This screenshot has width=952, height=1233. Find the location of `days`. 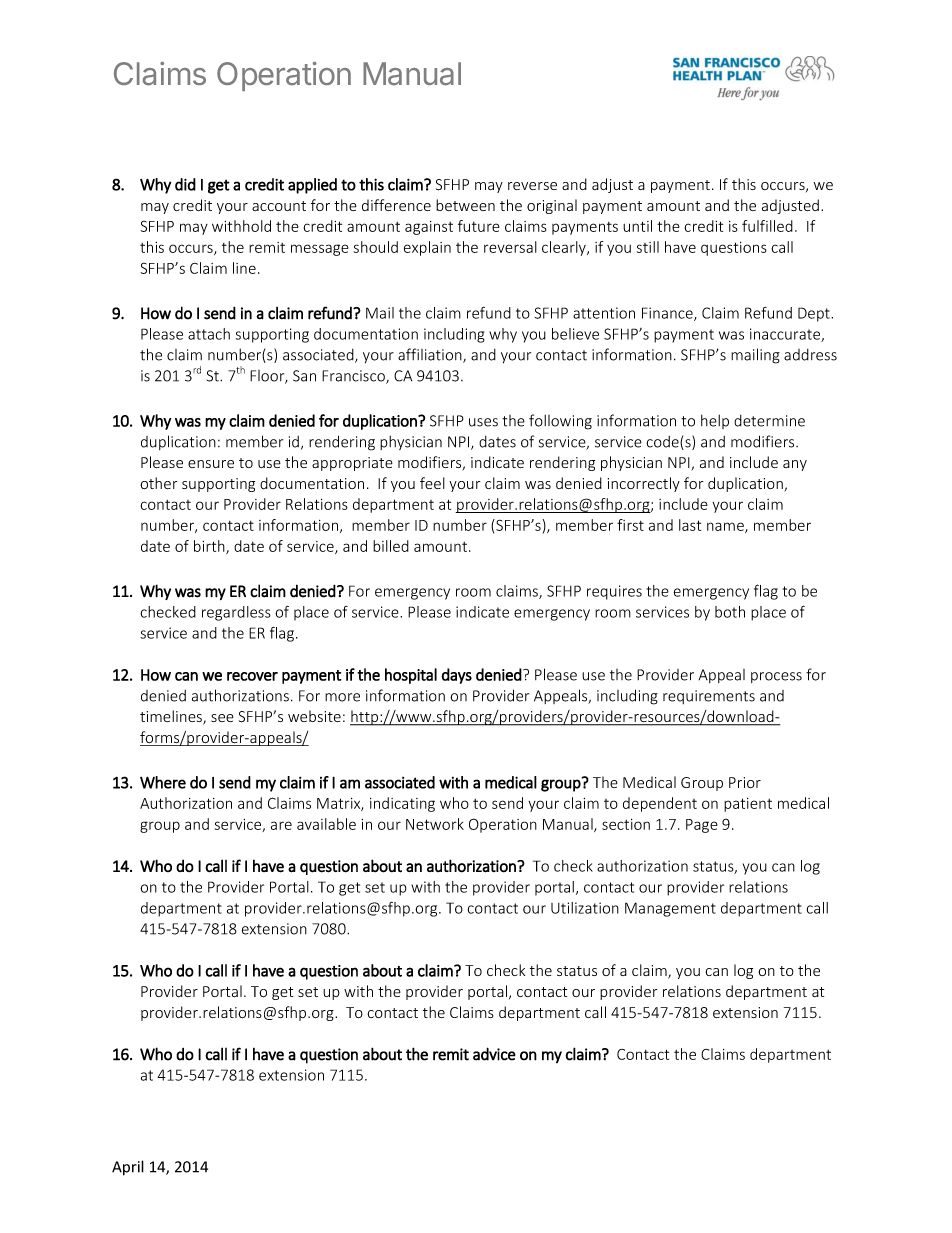

days is located at coordinates (456, 676).
